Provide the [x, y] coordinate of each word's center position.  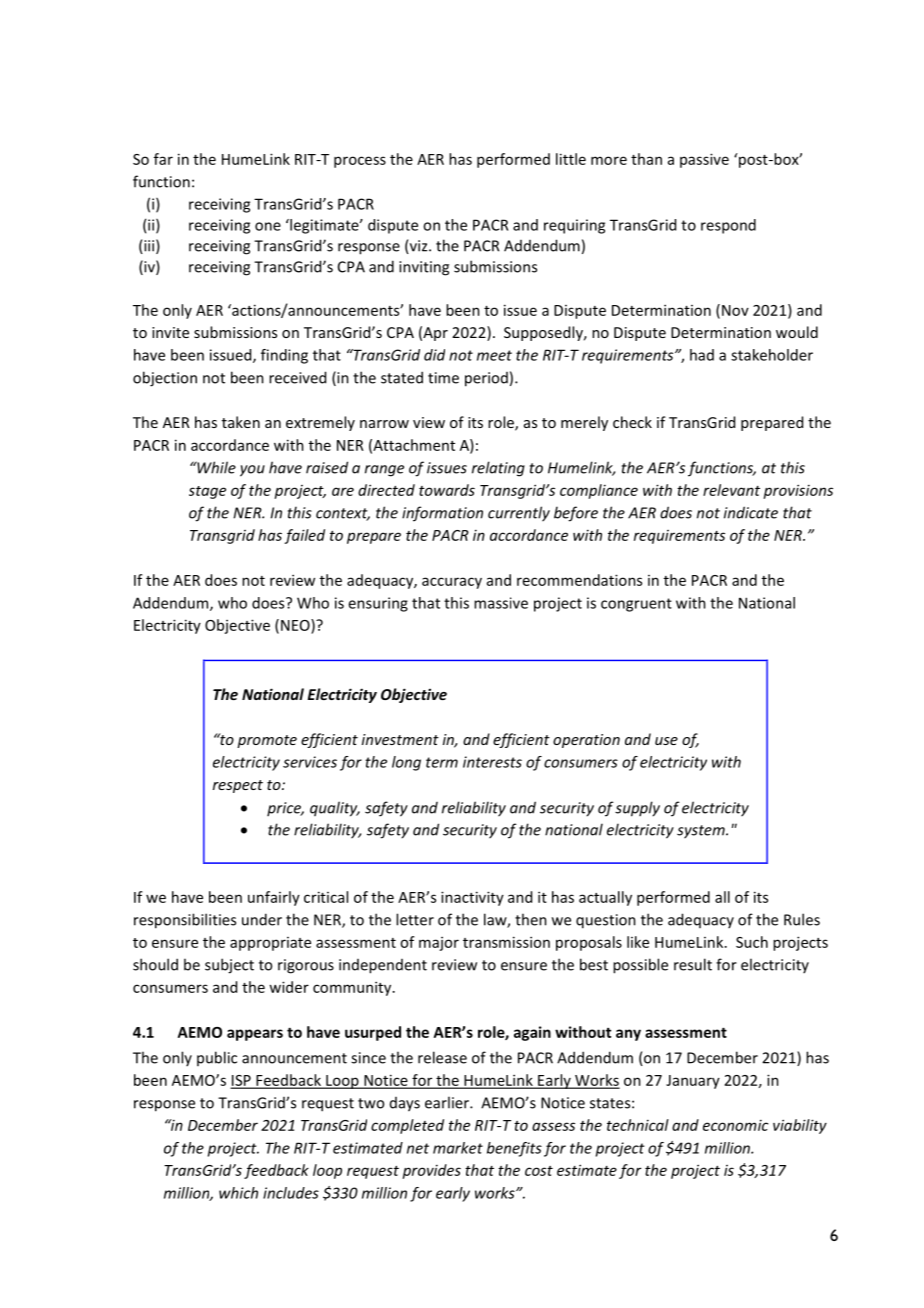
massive [501, 603]
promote [267, 741]
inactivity [472, 898]
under [262, 919]
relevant [731, 490]
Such [752, 942]
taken [241, 422]
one [268, 226]
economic [736, 1125]
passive [704, 160]
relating [498, 469]
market [458, 1148]
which [238, 1193]
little [571, 159]
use [666, 741]
